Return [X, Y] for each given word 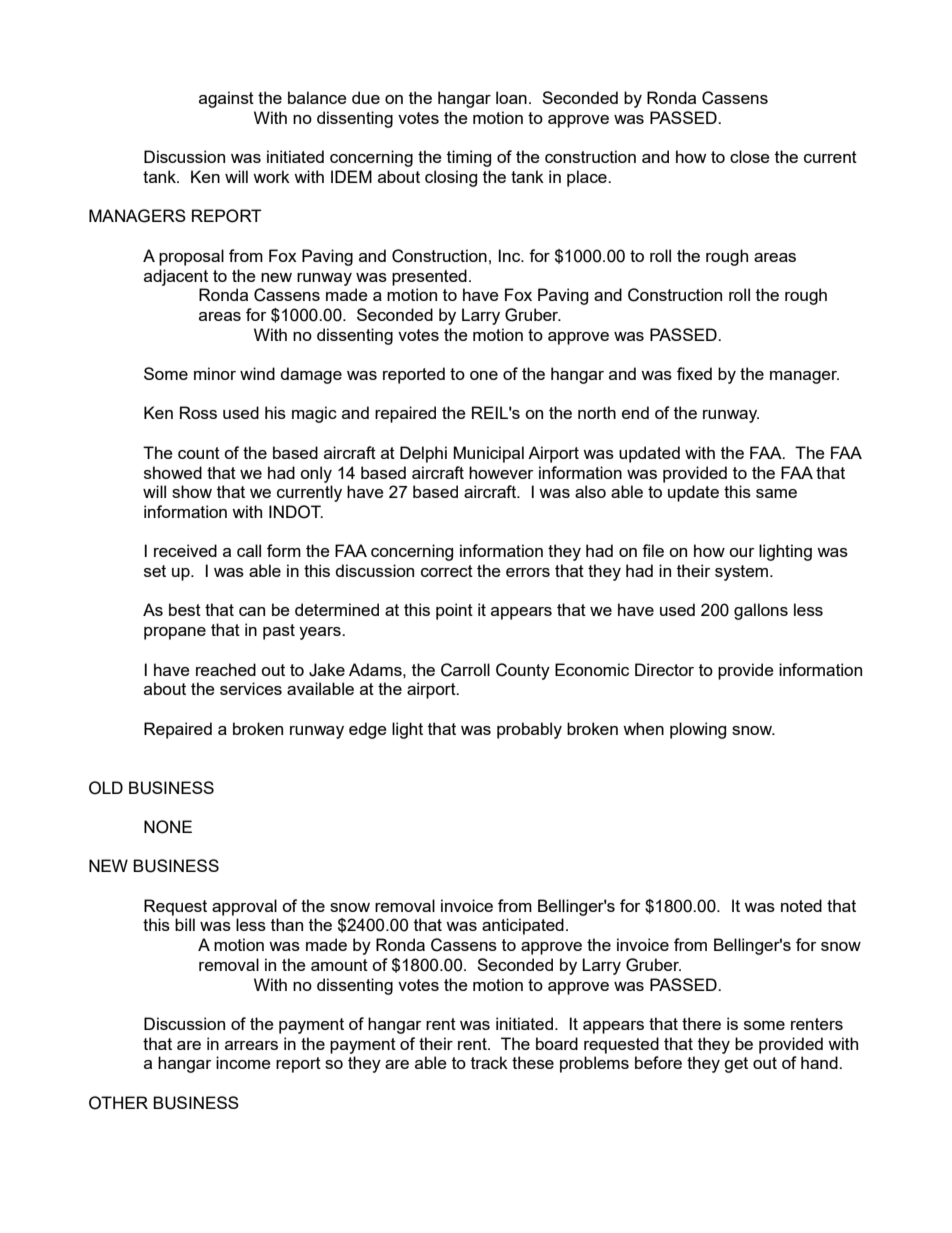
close [750, 156]
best [185, 609]
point [454, 611]
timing [469, 158]
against [226, 99]
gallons [761, 611]
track [489, 1062]
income [243, 1062]
